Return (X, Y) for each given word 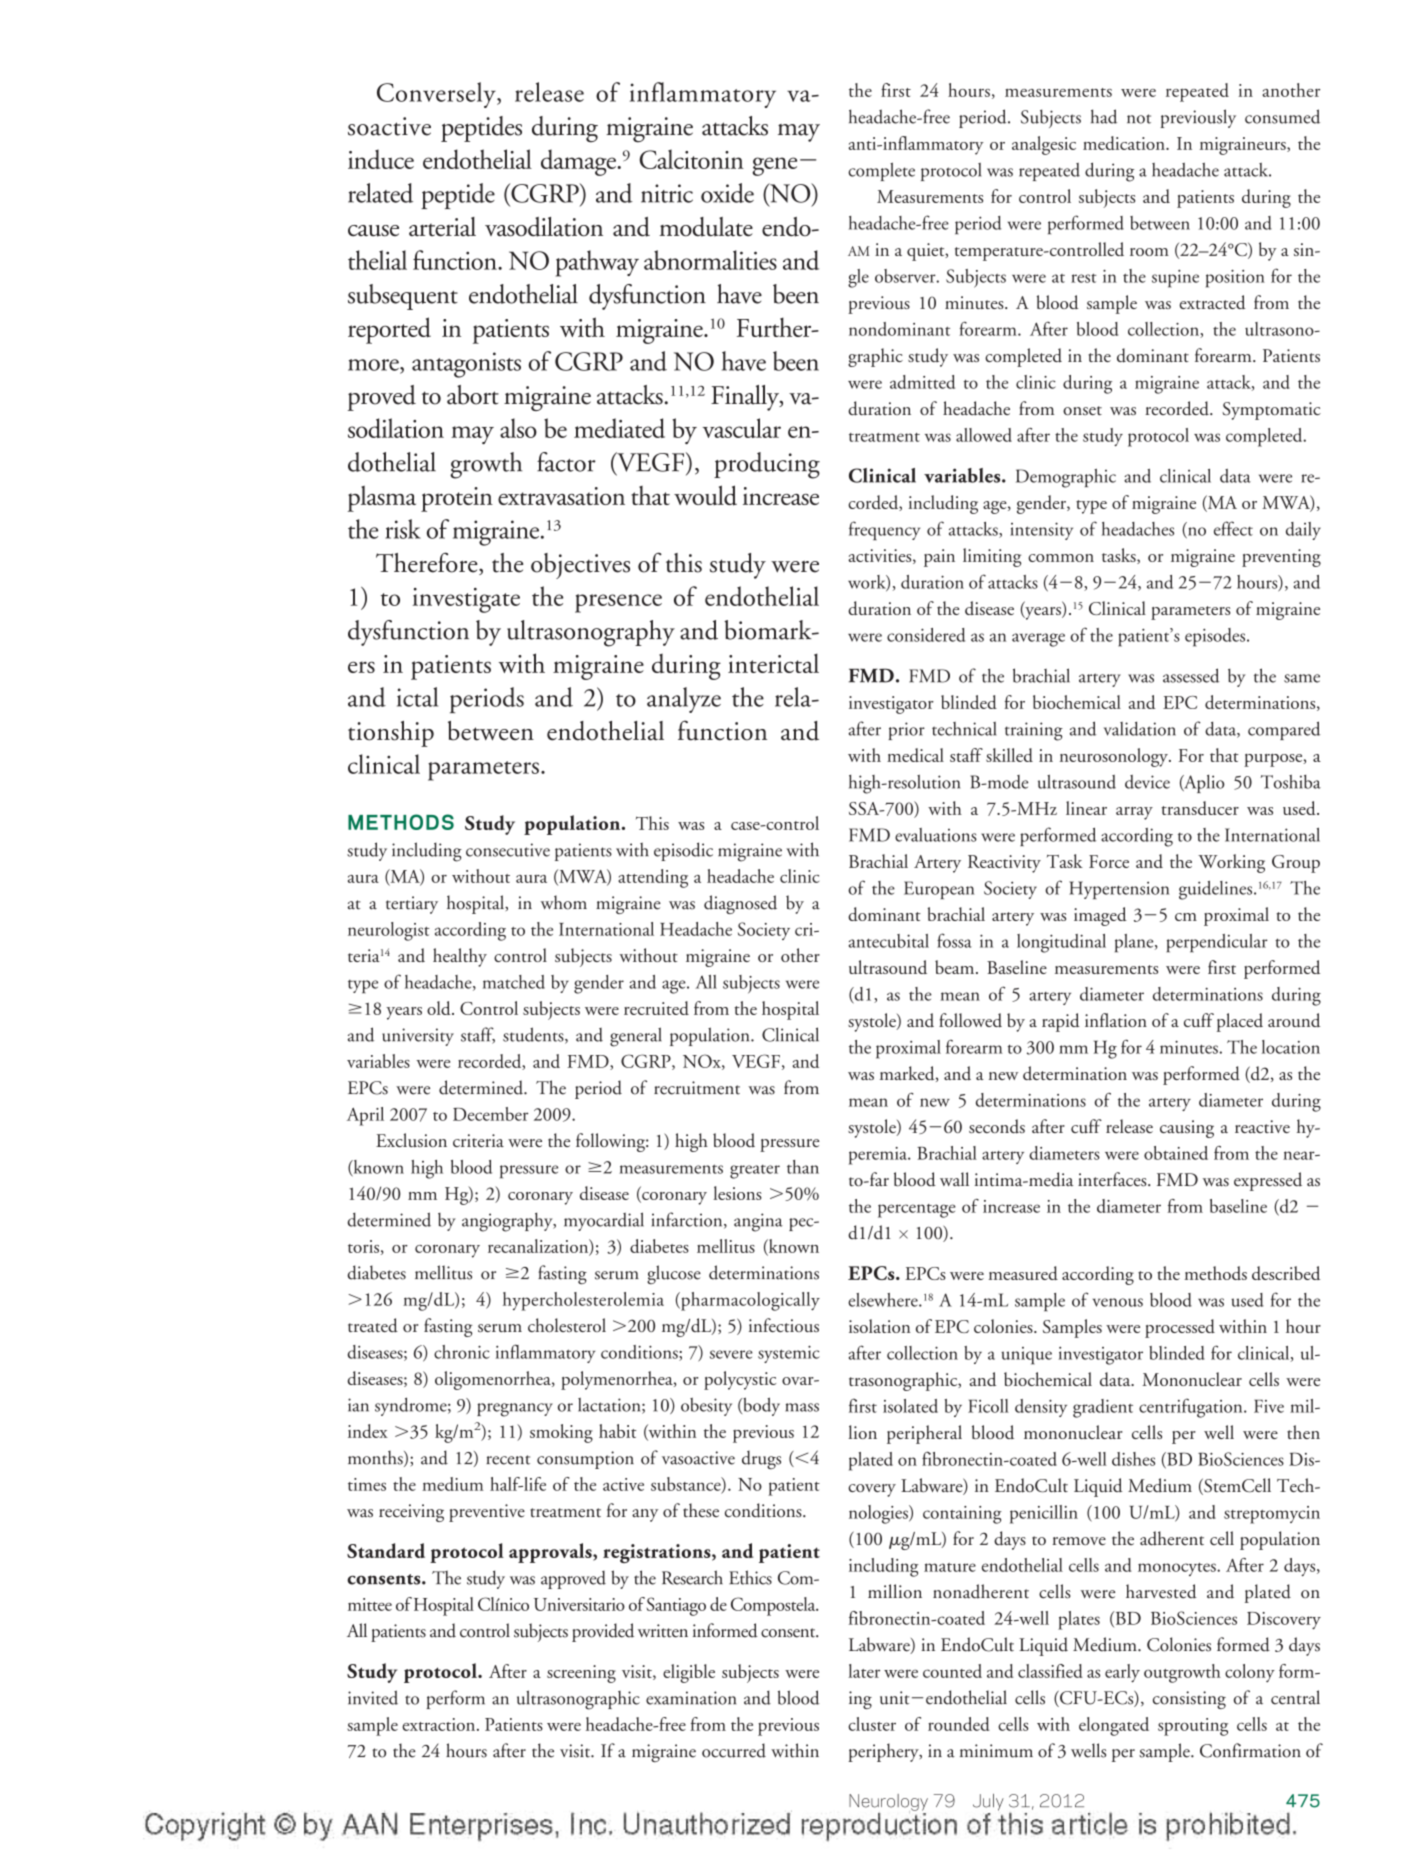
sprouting (1193, 1727)
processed (1180, 1328)
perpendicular (1217, 943)
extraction (440, 1724)
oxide (727, 193)
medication (1125, 143)
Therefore (428, 563)
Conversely (437, 95)
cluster (872, 1724)
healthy (460, 957)
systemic (789, 1354)
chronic (462, 1352)
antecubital (889, 941)
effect (1233, 528)
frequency (884, 530)
